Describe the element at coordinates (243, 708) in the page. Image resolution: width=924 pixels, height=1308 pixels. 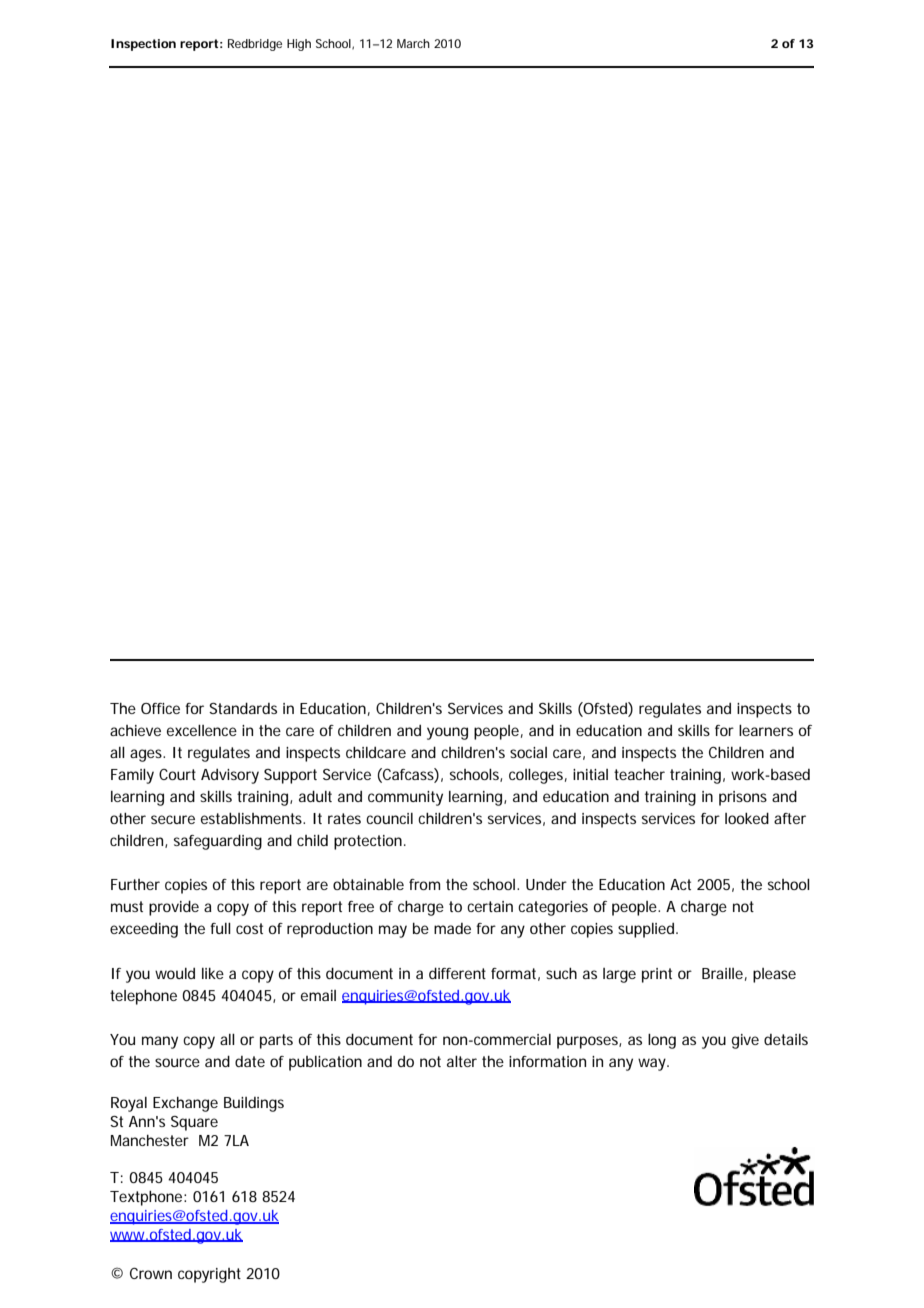
I see `Standards` at that location.
